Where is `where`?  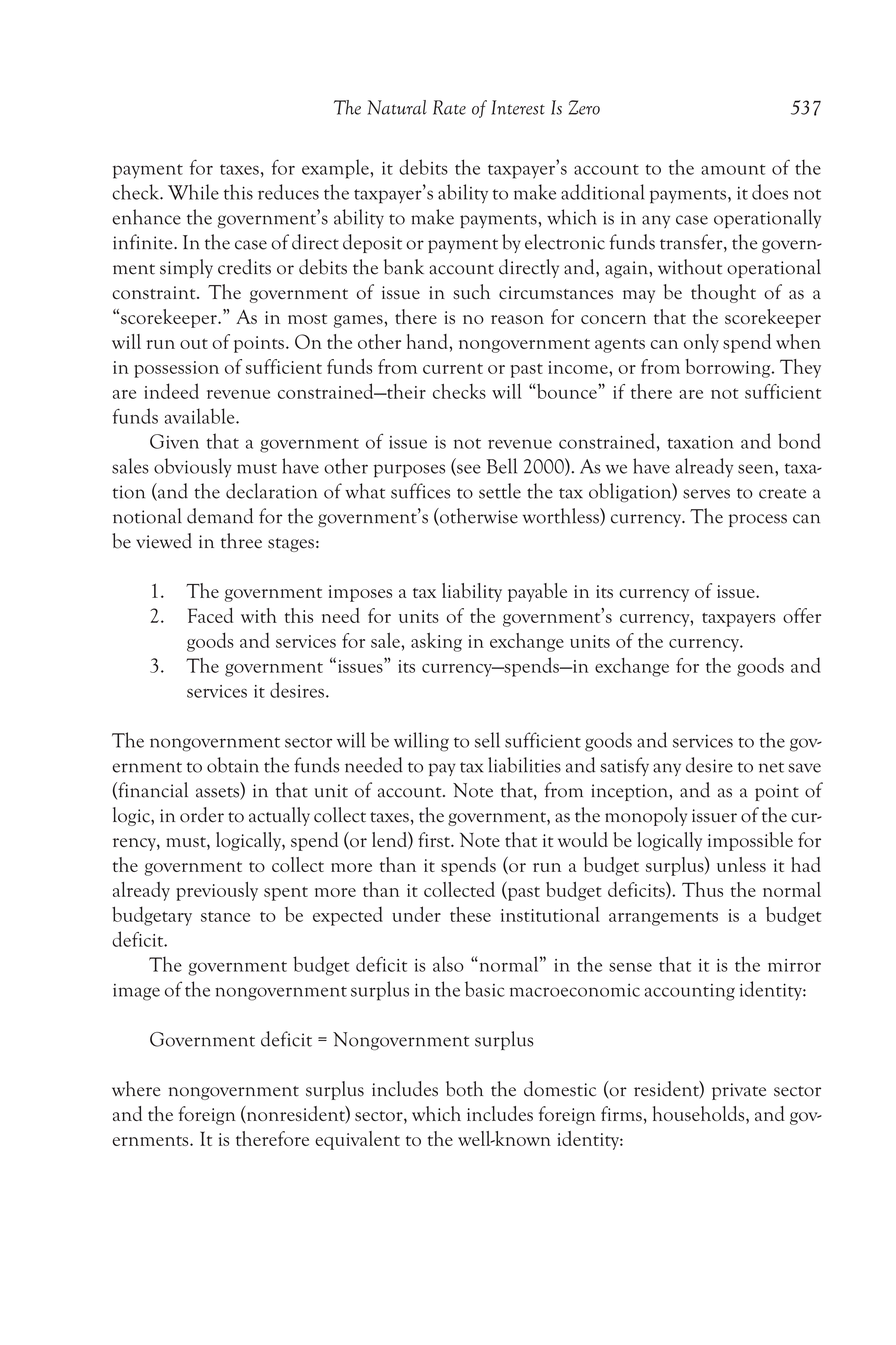
where is located at coordinates (136, 1089).
